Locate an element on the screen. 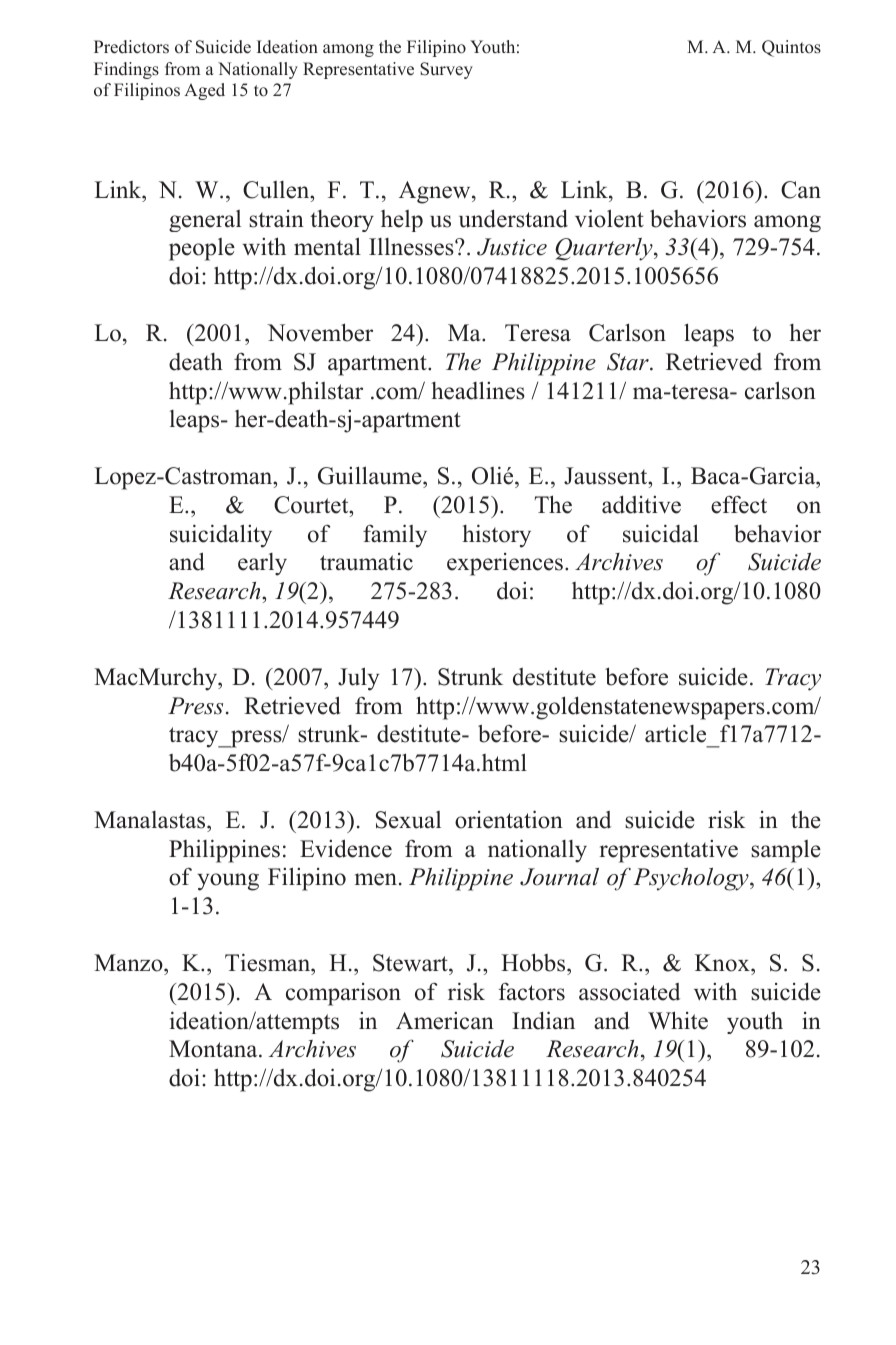 The width and height of the screenshot is (896, 1345). American is located at coordinates (445, 1021).
